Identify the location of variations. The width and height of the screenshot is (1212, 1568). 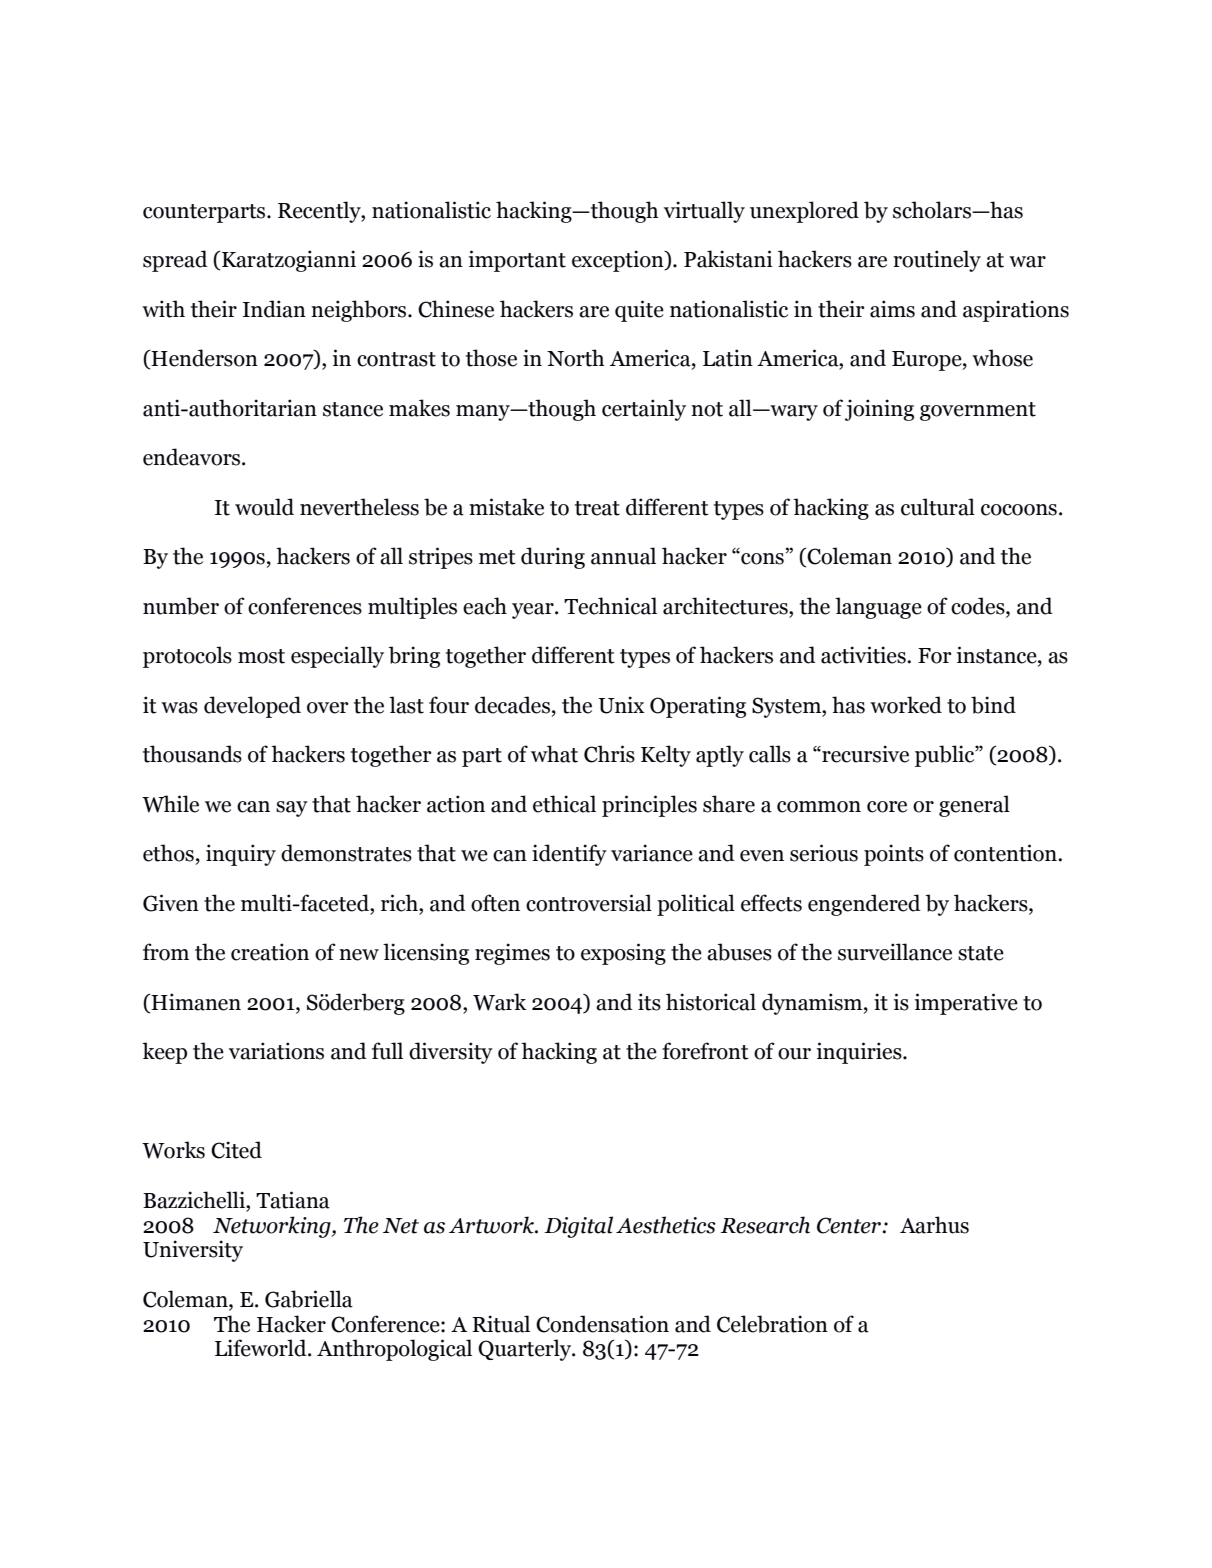
(276, 1051).
